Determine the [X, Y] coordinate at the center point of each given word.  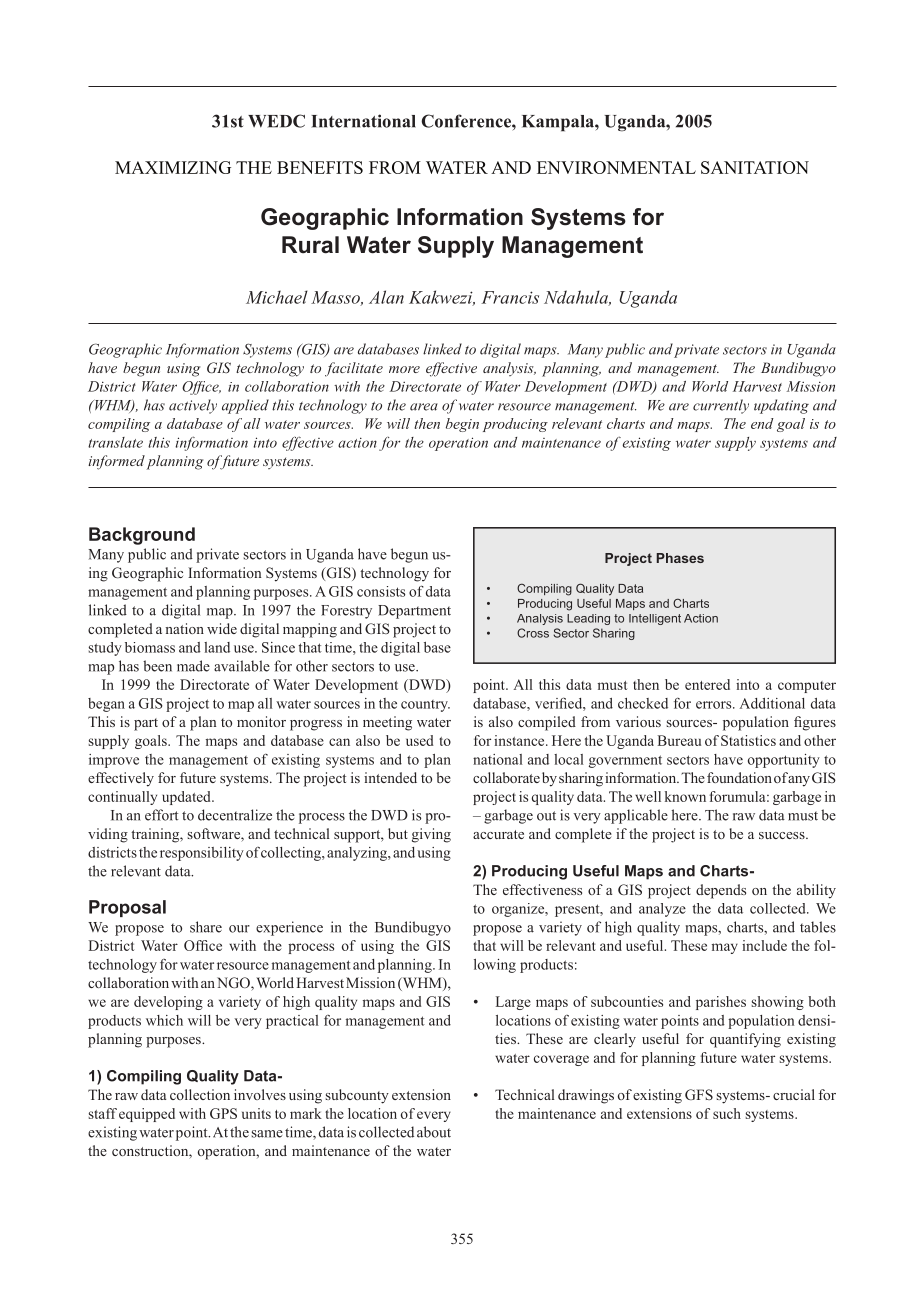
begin [462, 425]
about [434, 1132]
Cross [533, 633]
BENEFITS [320, 167]
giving [431, 835]
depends [721, 891]
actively [193, 406]
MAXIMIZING [173, 167]
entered [707, 684]
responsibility [202, 854]
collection [200, 1094]
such [727, 1113]
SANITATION [755, 167]
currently [721, 406]
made [193, 666]
